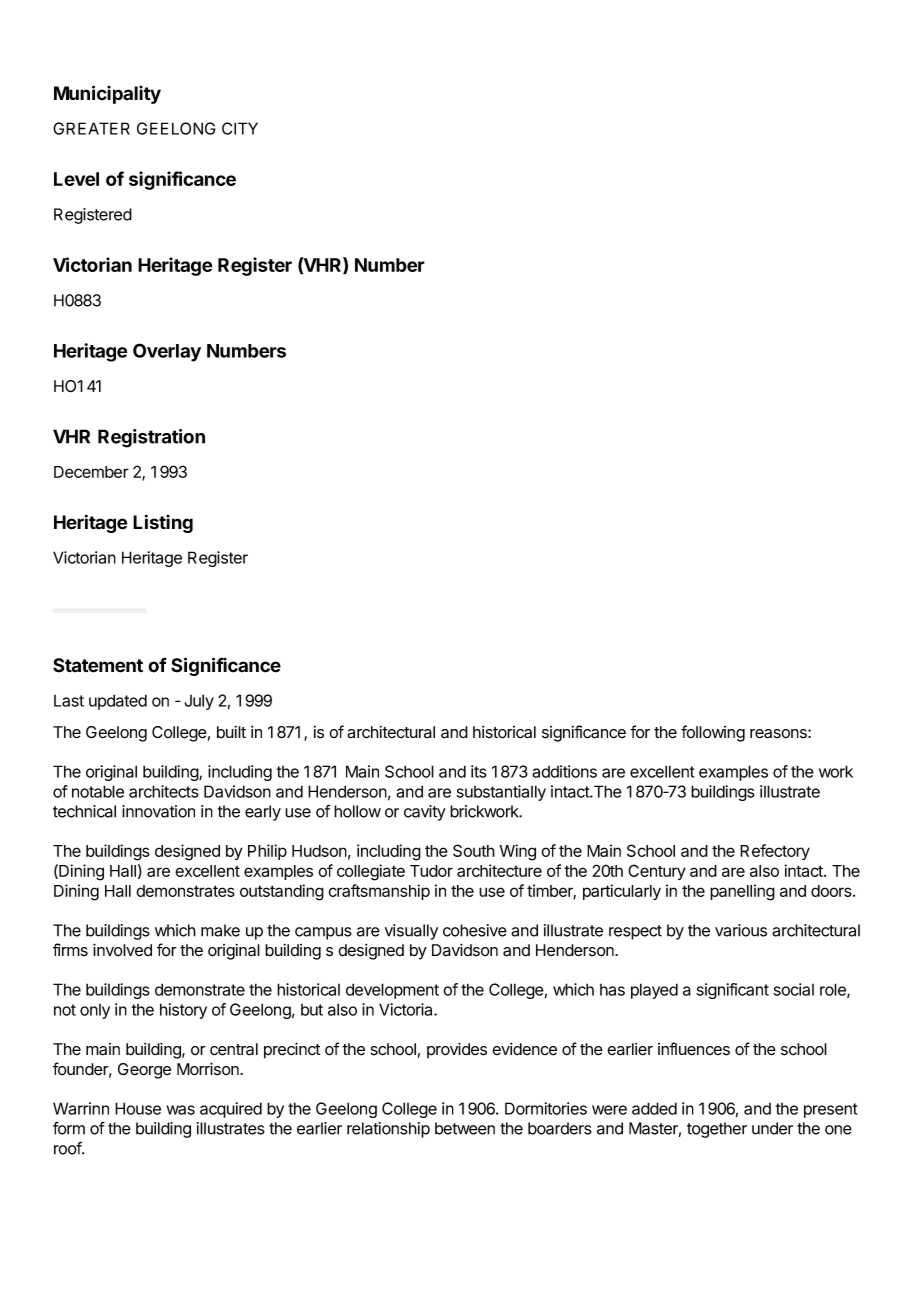 The height and width of the screenshot is (1308, 924). Describe the element at coordinates (465, 1128) in the screenshot. I see `between` at that location.
